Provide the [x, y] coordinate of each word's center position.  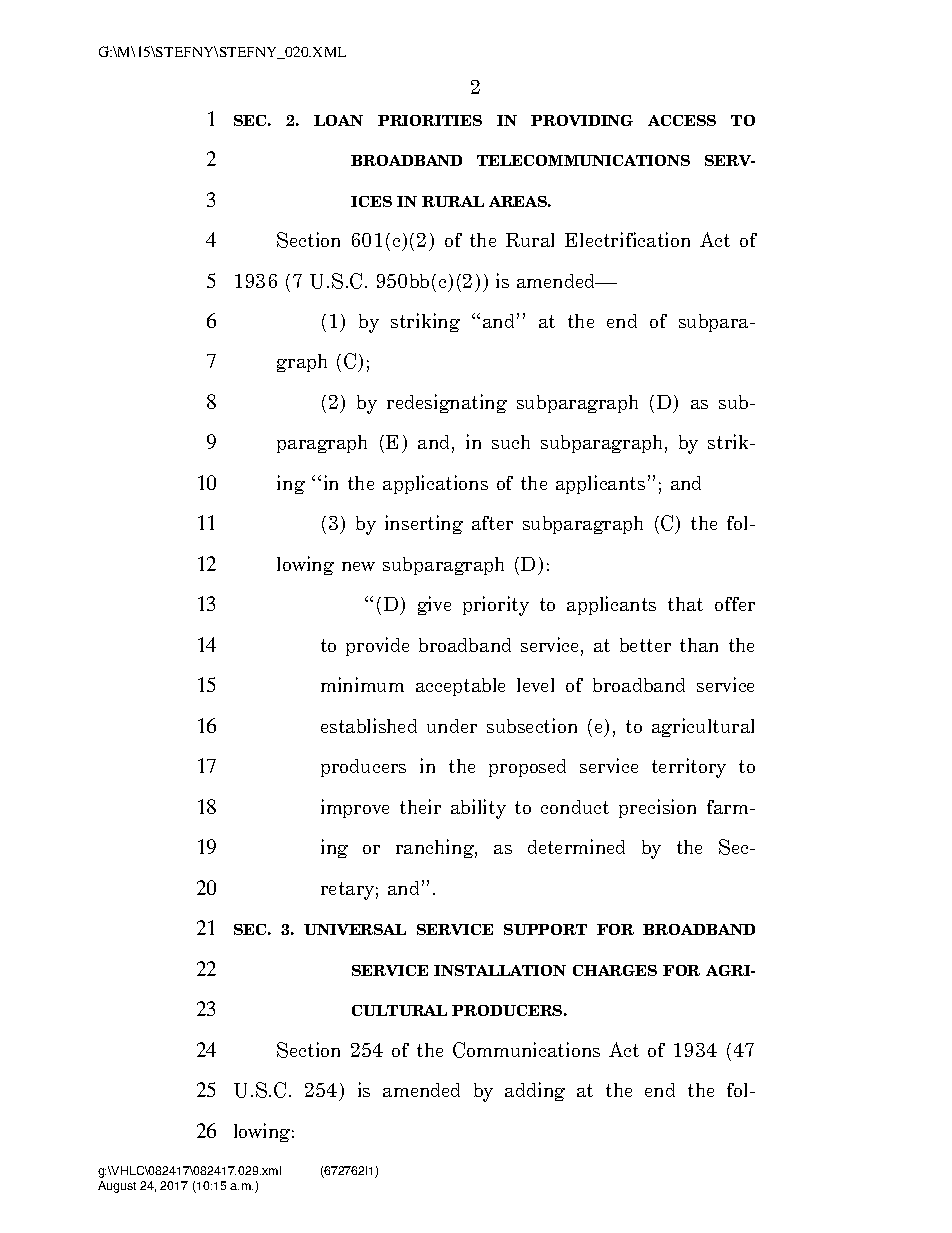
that [685, 604]
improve [355, 808]
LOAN [338, 120]
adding [535, 1091]
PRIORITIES [430, 120]
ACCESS [682, 120]
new [358, 566]
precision [657, 808]
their [420, 806]
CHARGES [615, 970]
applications [435, 484]
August [117, 1187]
